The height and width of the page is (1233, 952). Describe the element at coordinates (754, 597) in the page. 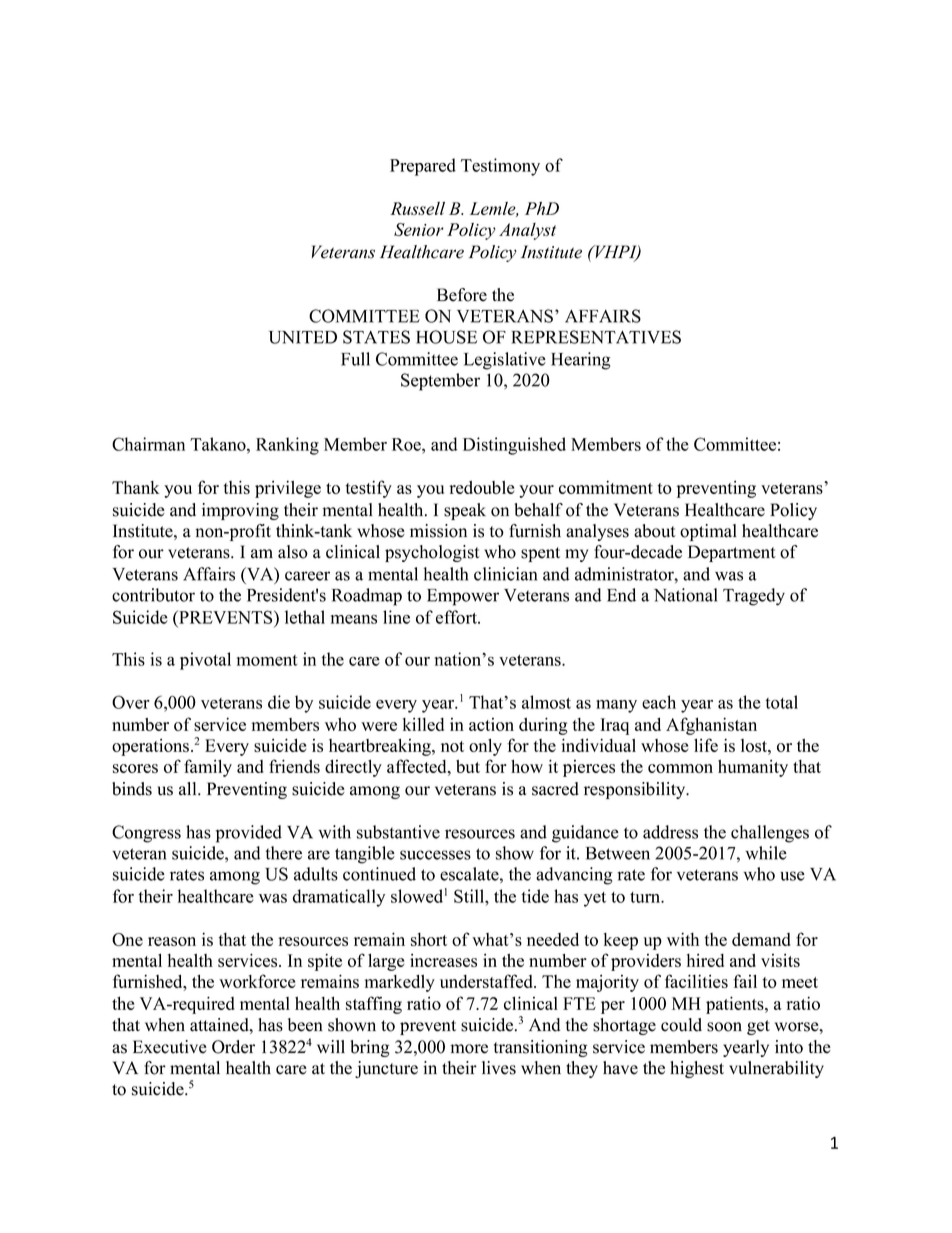

I see `Tragedy` at that location.
